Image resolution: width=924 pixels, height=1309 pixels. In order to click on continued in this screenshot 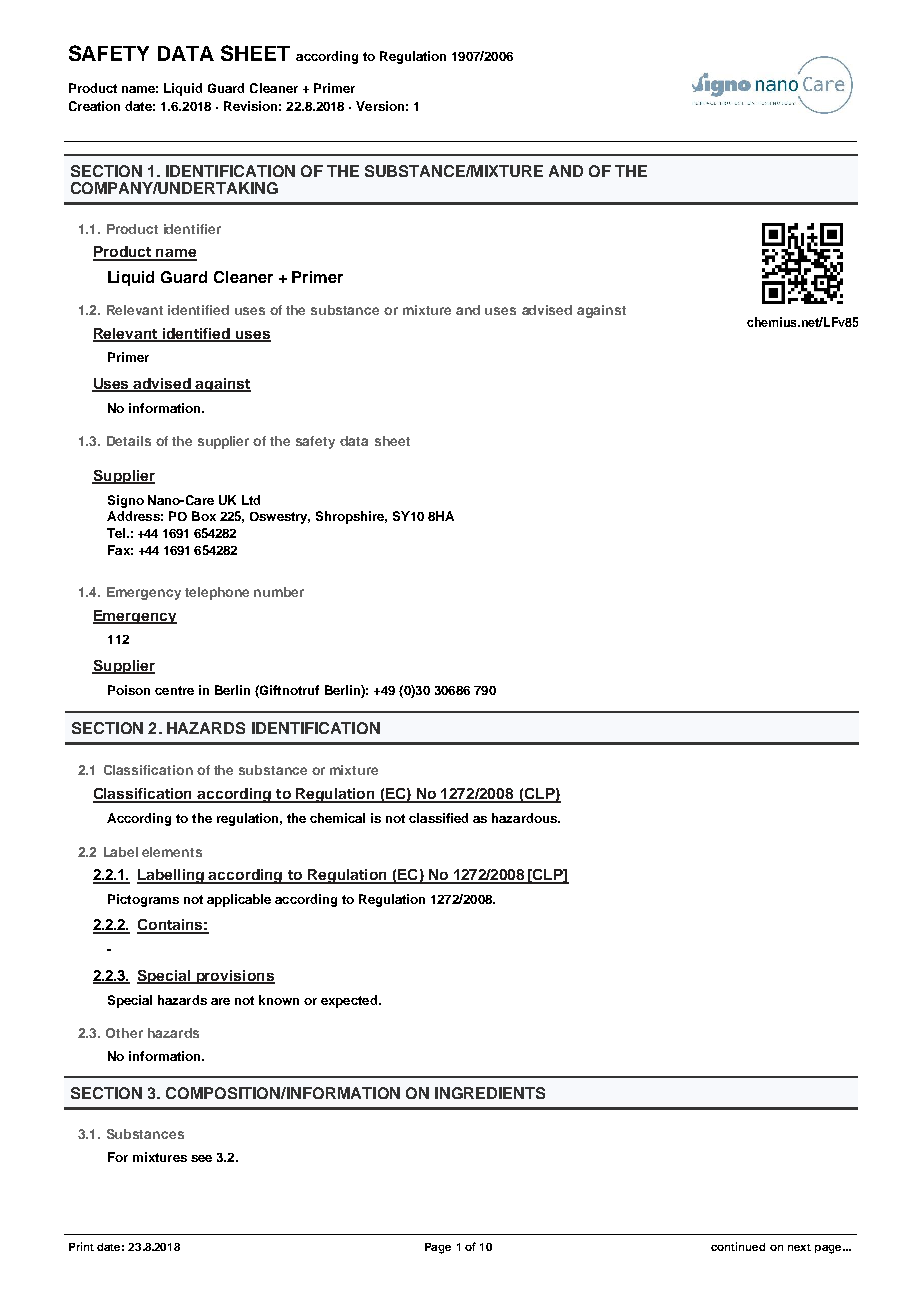, I will do `click(738, 1246)`.
